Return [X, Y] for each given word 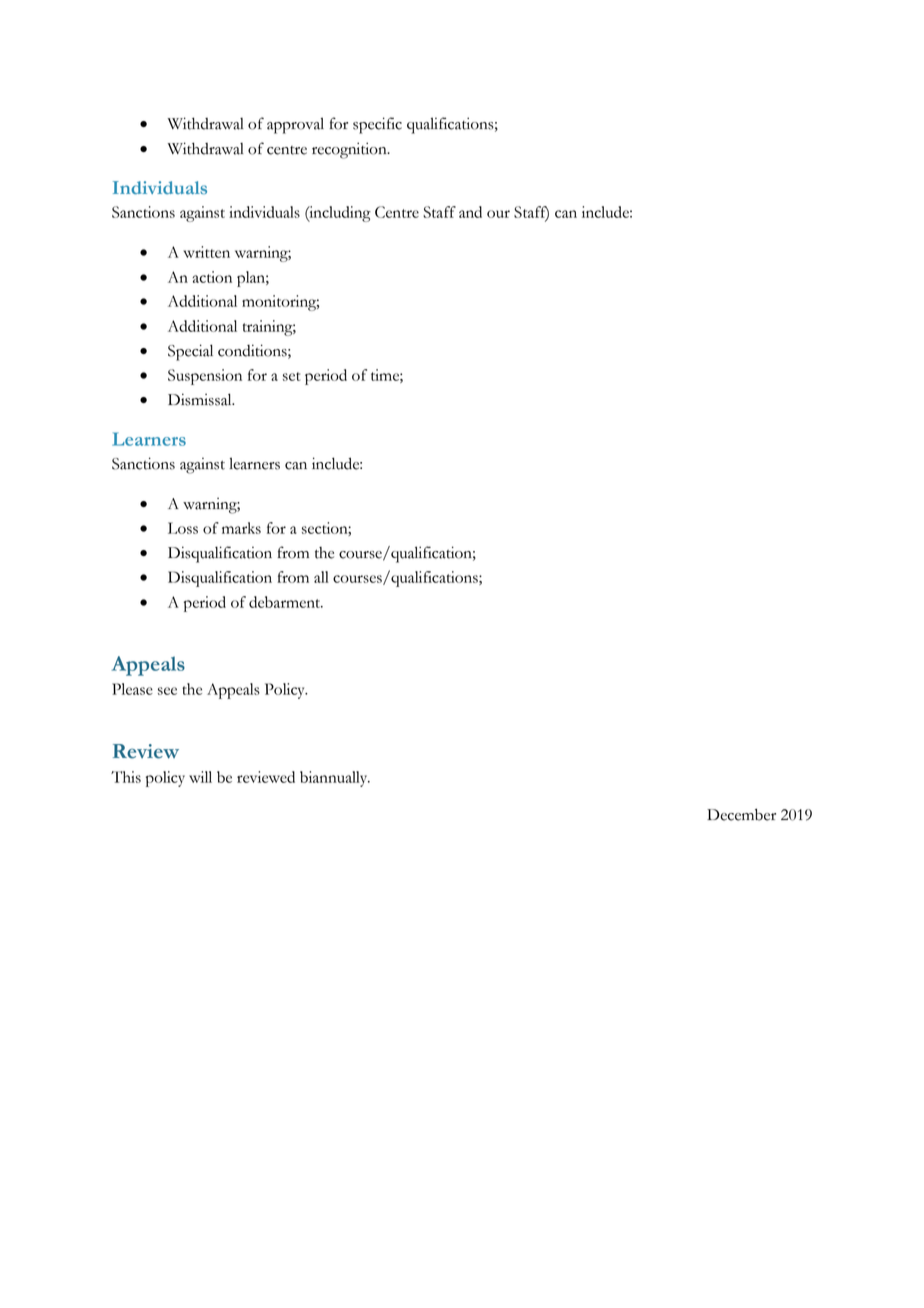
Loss [183, 528]
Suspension [205, 377]
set [291, 376]
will [200, 777]
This [126, 777]
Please [132, 689]
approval [295, 125]
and [470, 212]
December [741, 815]
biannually [335, 779]
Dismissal [201, 399]
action [212, 277]
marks [241, 528]
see [167, 691]
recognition [350, 150]
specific [377, 125]
